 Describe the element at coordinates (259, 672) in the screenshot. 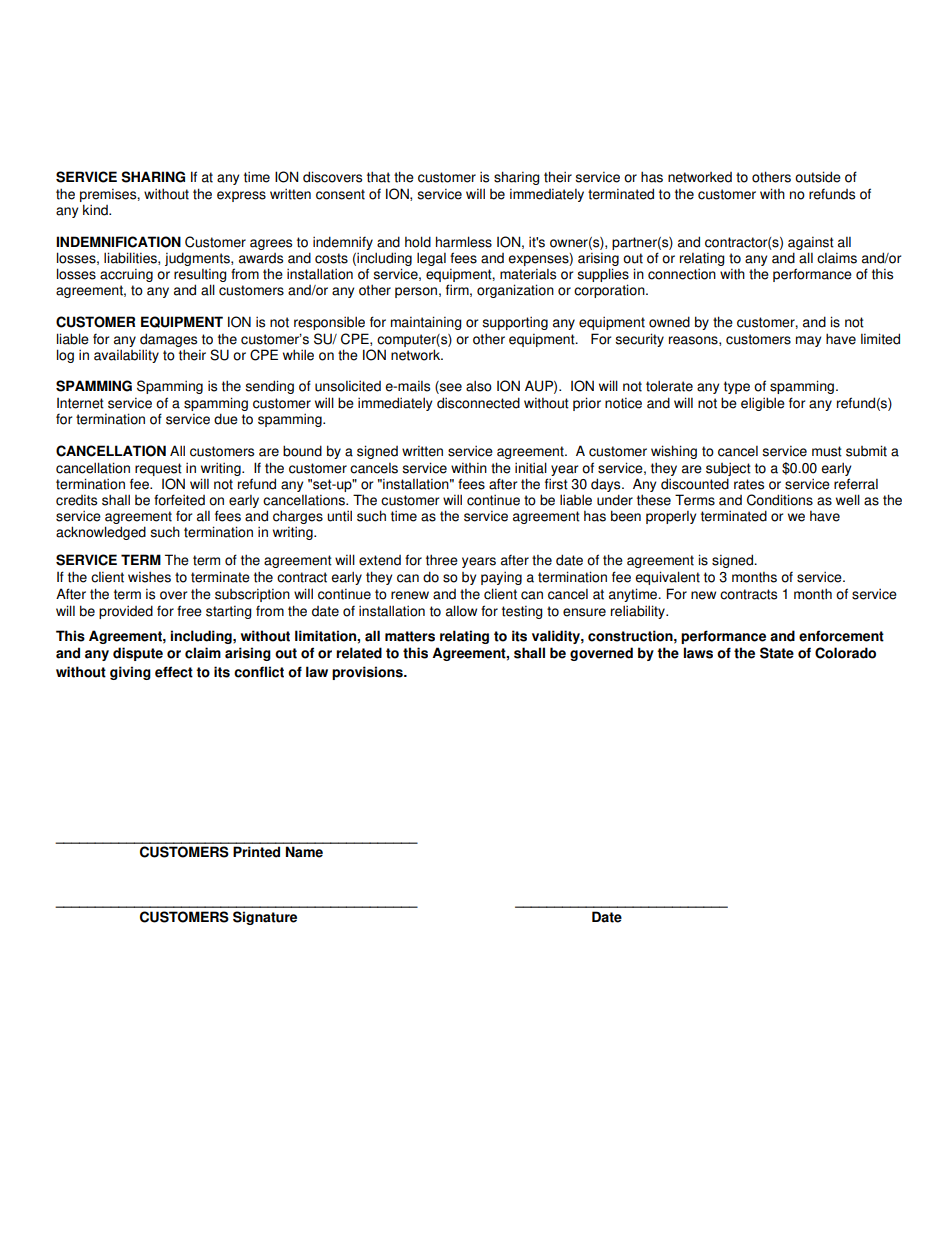

I see `conflict` at that location.
